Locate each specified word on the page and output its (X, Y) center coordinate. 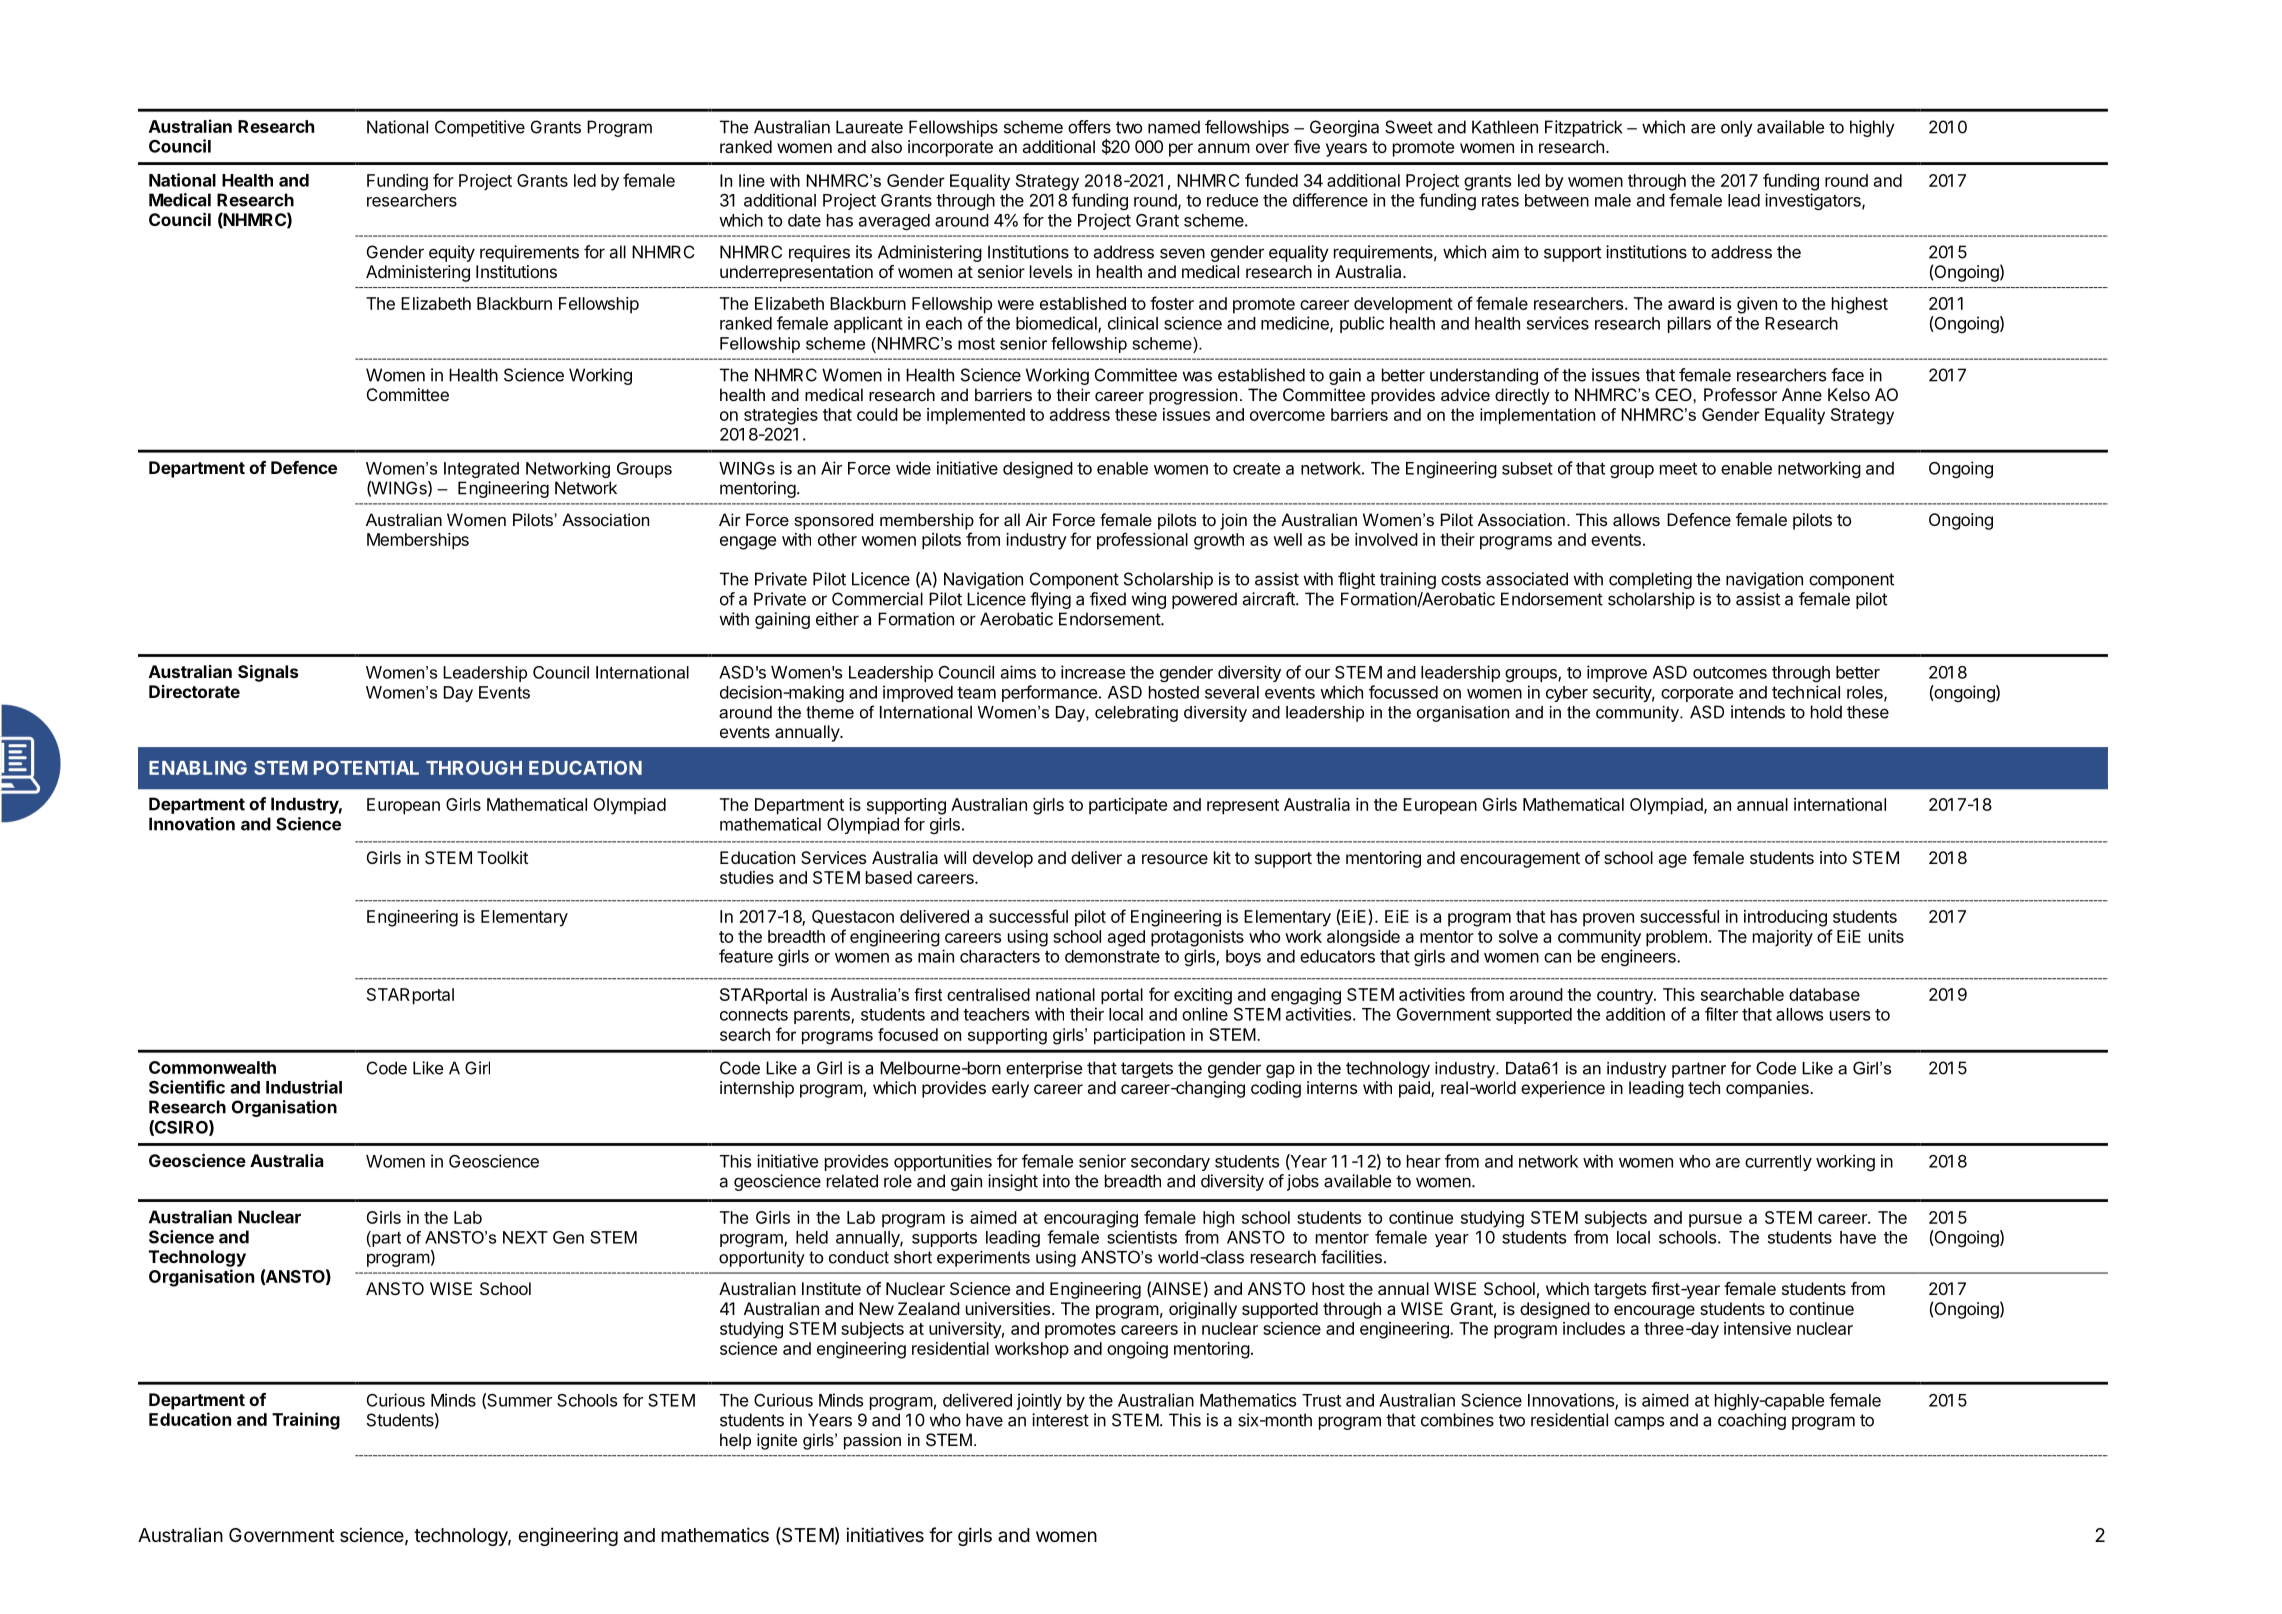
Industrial (304, 1087)
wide (913, 468)
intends (1758, 712)
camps (1639, 1423)
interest (1060, 1420)
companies (1768, 1089)
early (1010, 1089)
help (735, 1441)
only (1737, 128)
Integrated (481, 470)
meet (1678, 469)
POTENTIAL (366, 768)
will (955, 857)
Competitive (480, 128)
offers (1089, 127)
